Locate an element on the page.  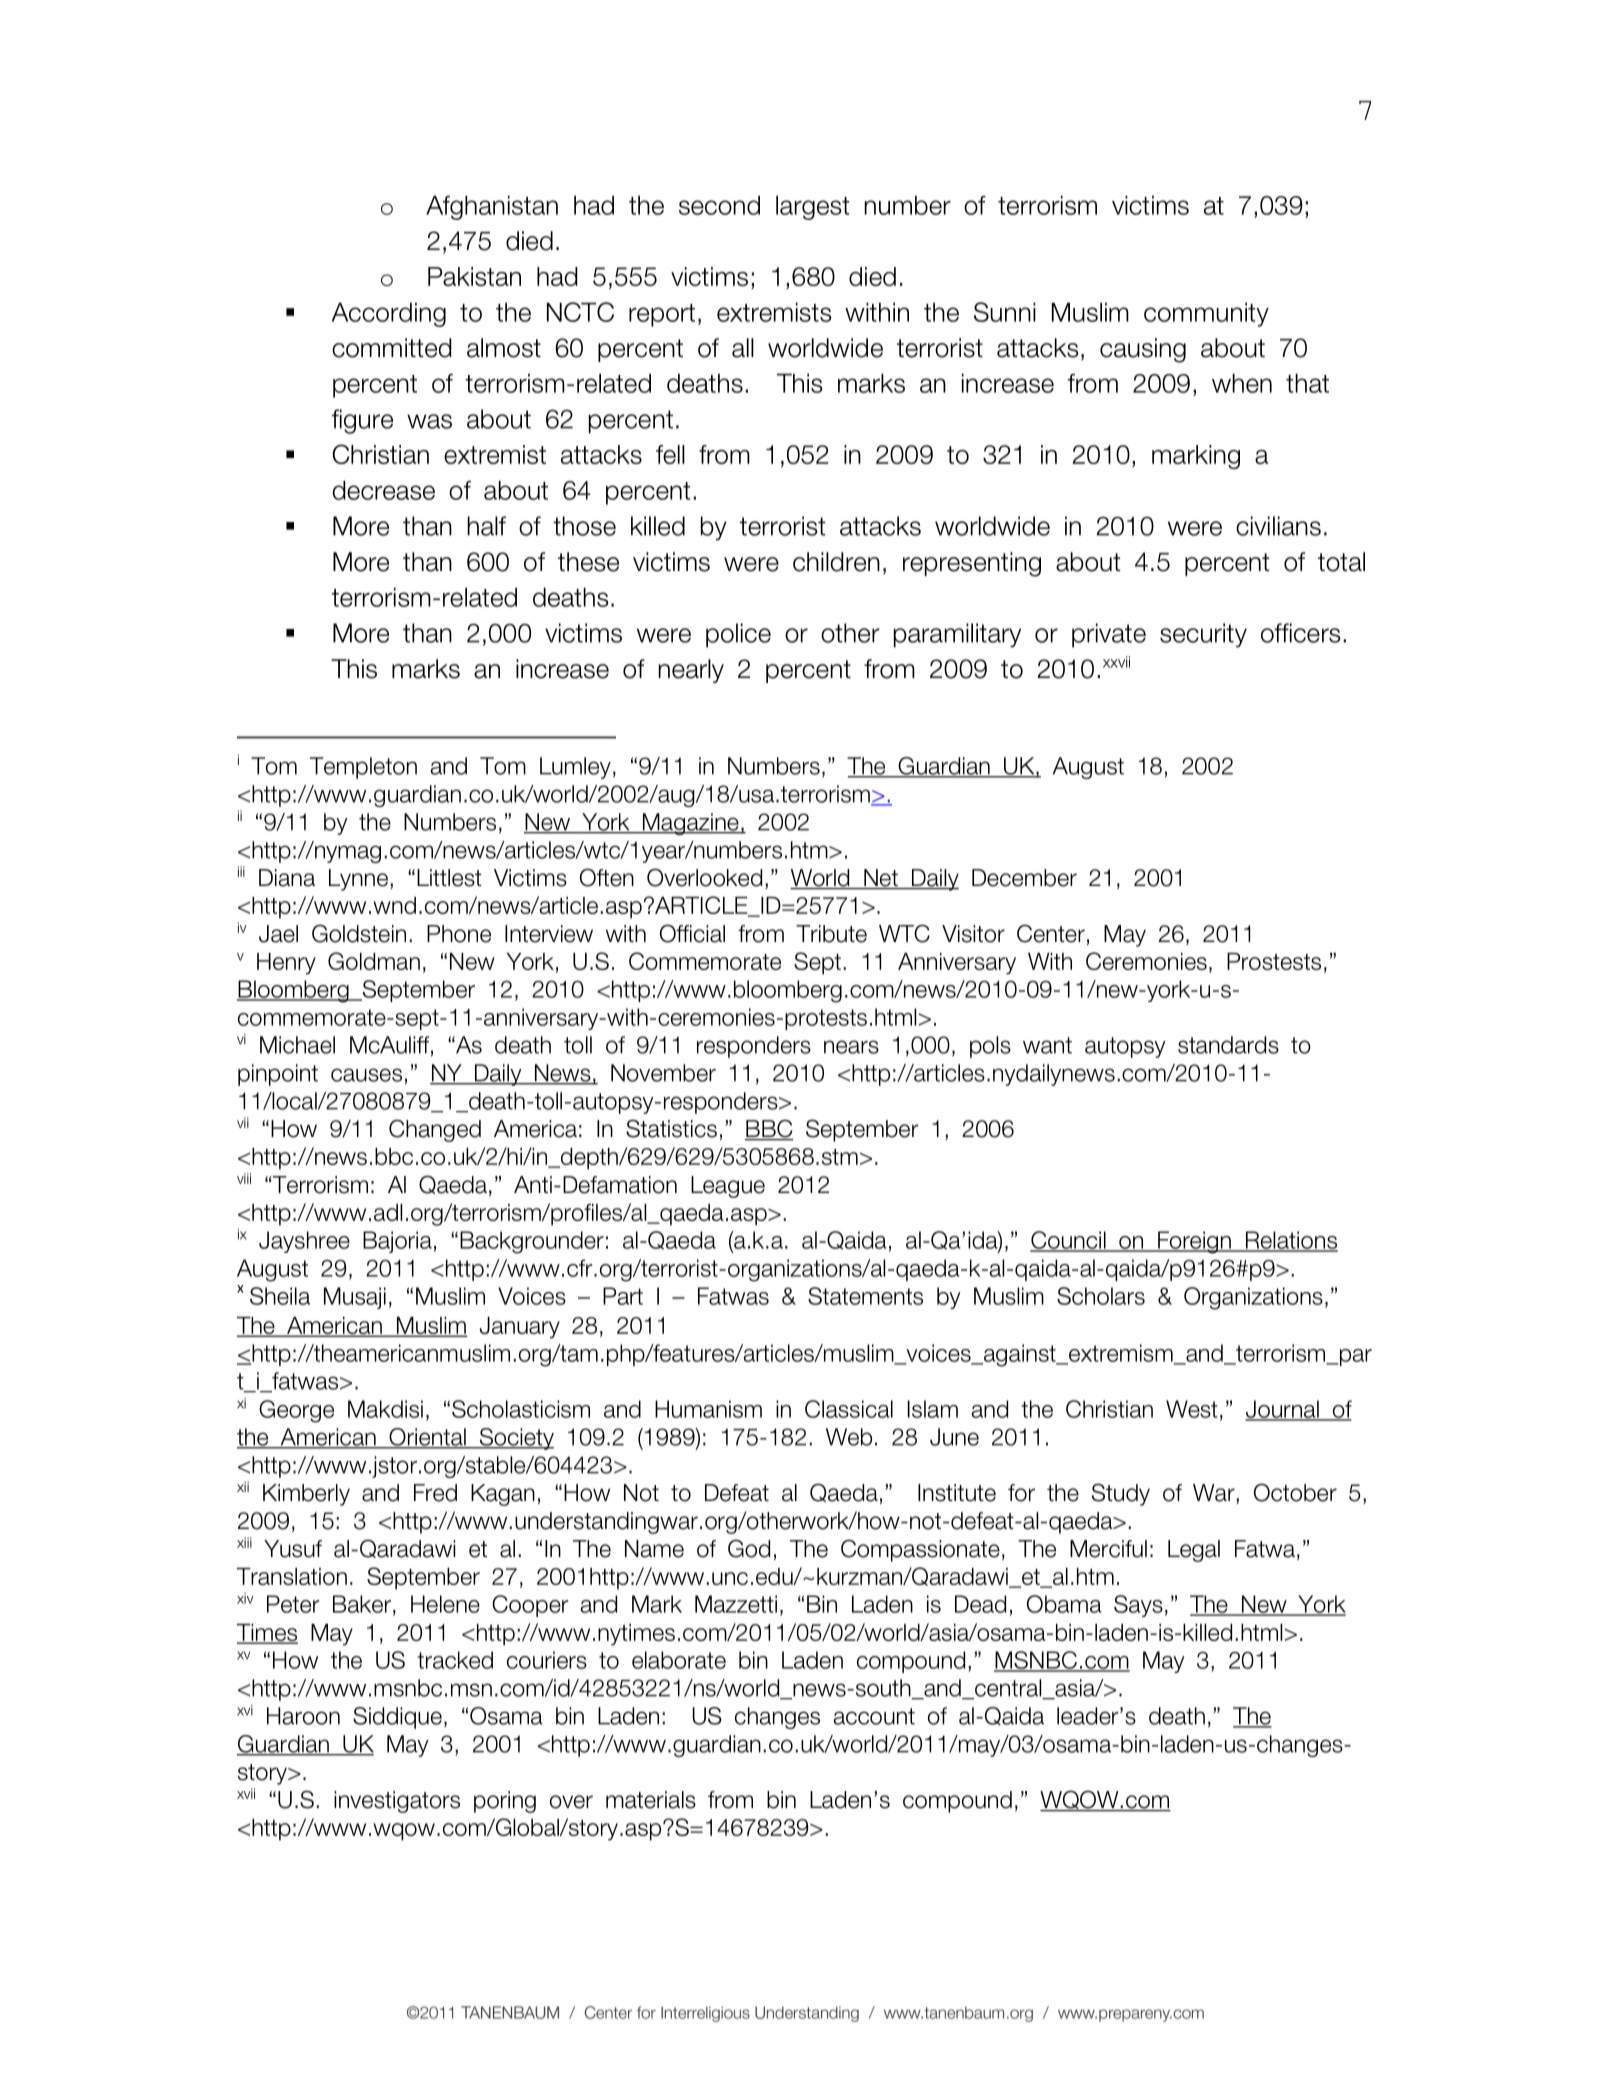
According is located at coordinates (389, 314).
